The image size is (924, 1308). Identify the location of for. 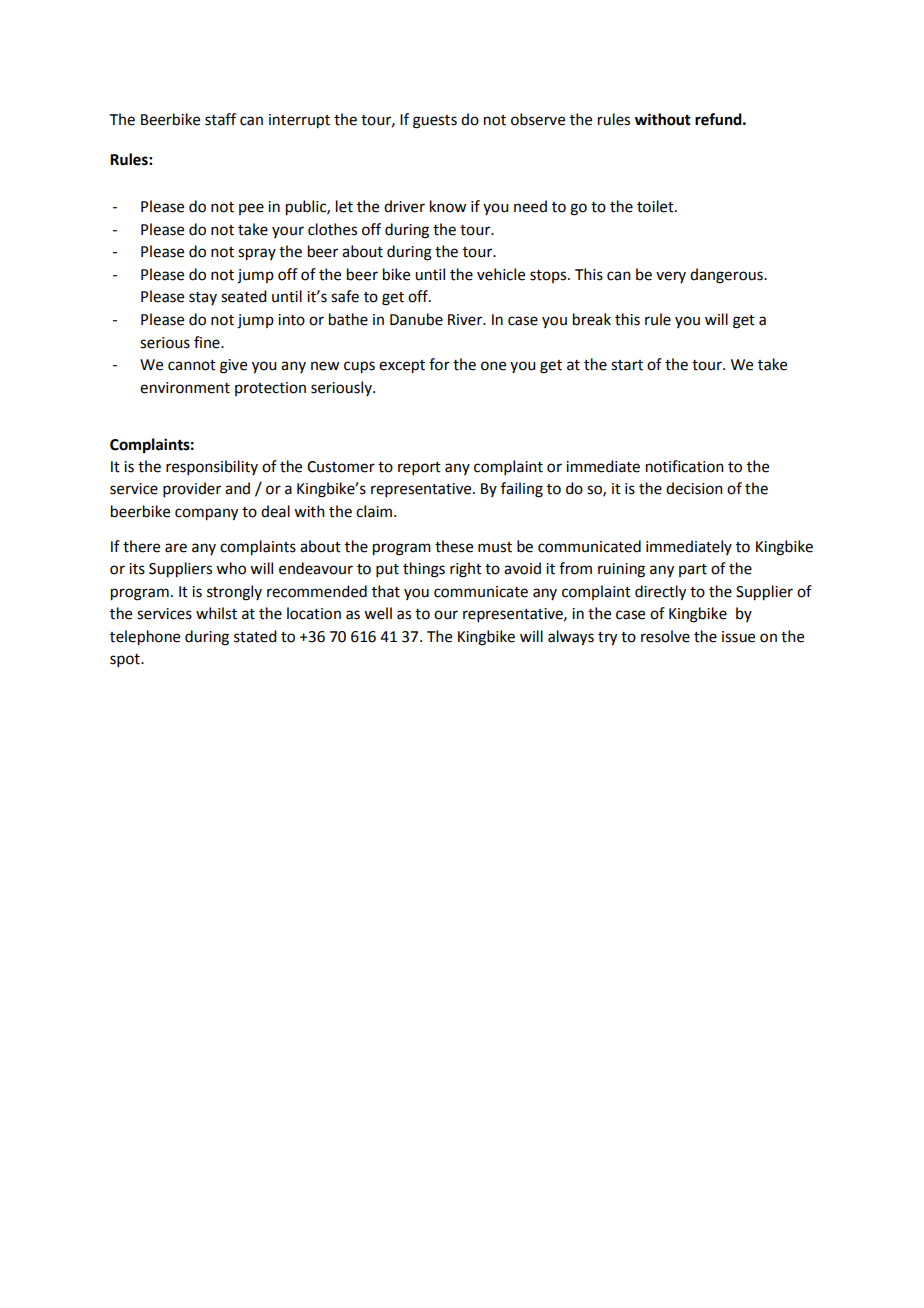
(439, 364).
